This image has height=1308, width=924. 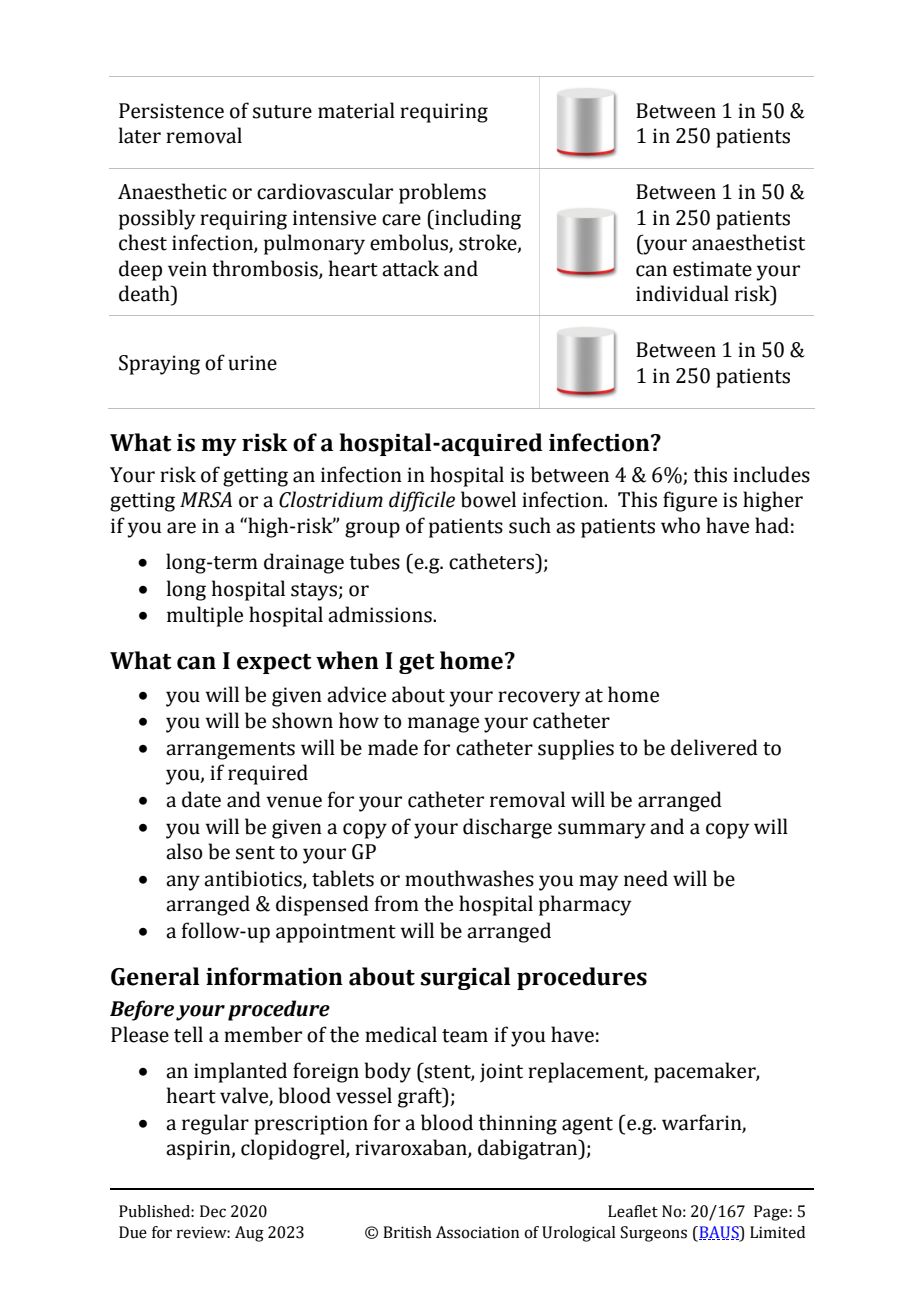 What do you see at coordinates (442, 193) in the image?
I see `problems` at bounding box center [442, 193].
